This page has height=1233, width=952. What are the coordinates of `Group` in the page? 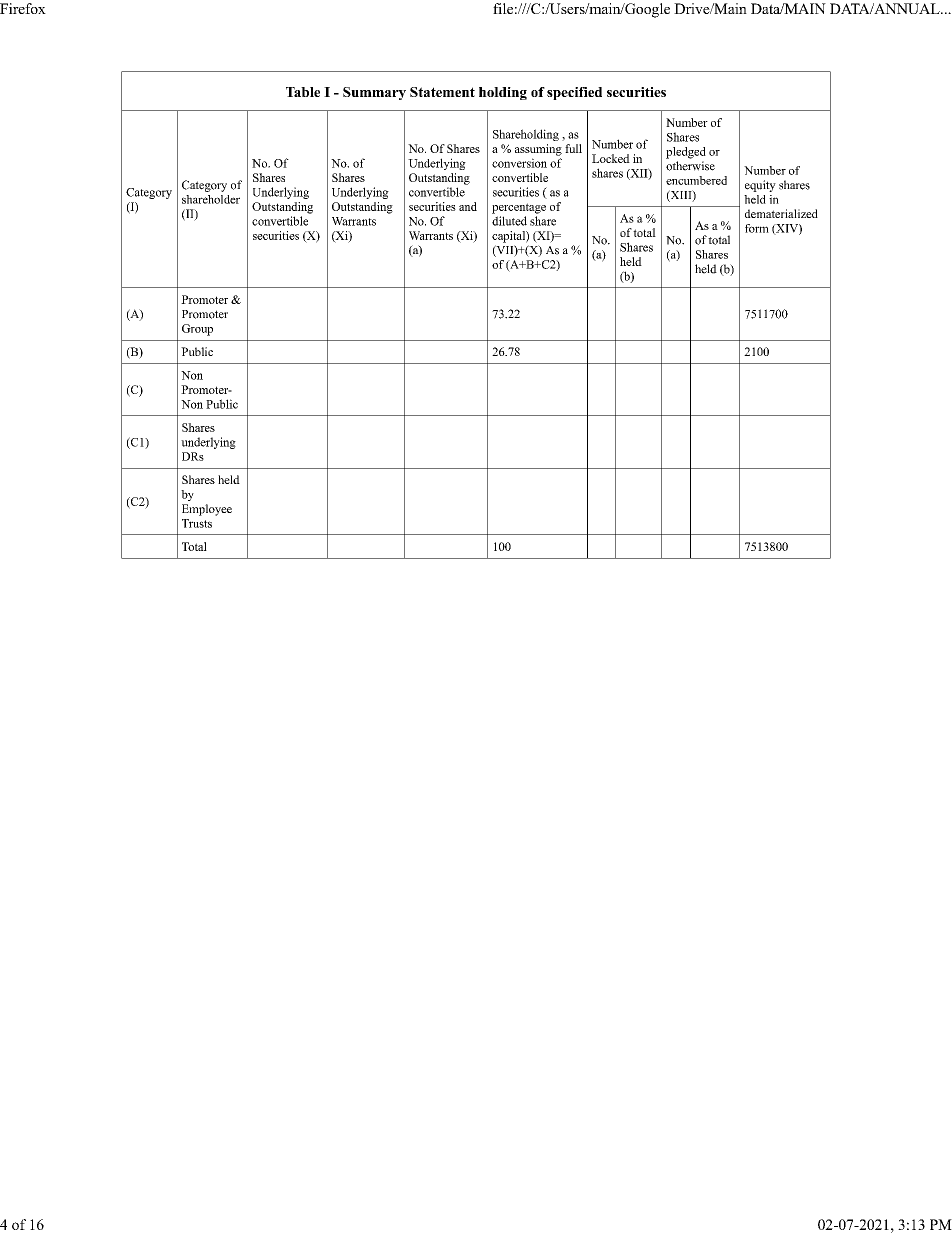 It's located at (197, 330).
